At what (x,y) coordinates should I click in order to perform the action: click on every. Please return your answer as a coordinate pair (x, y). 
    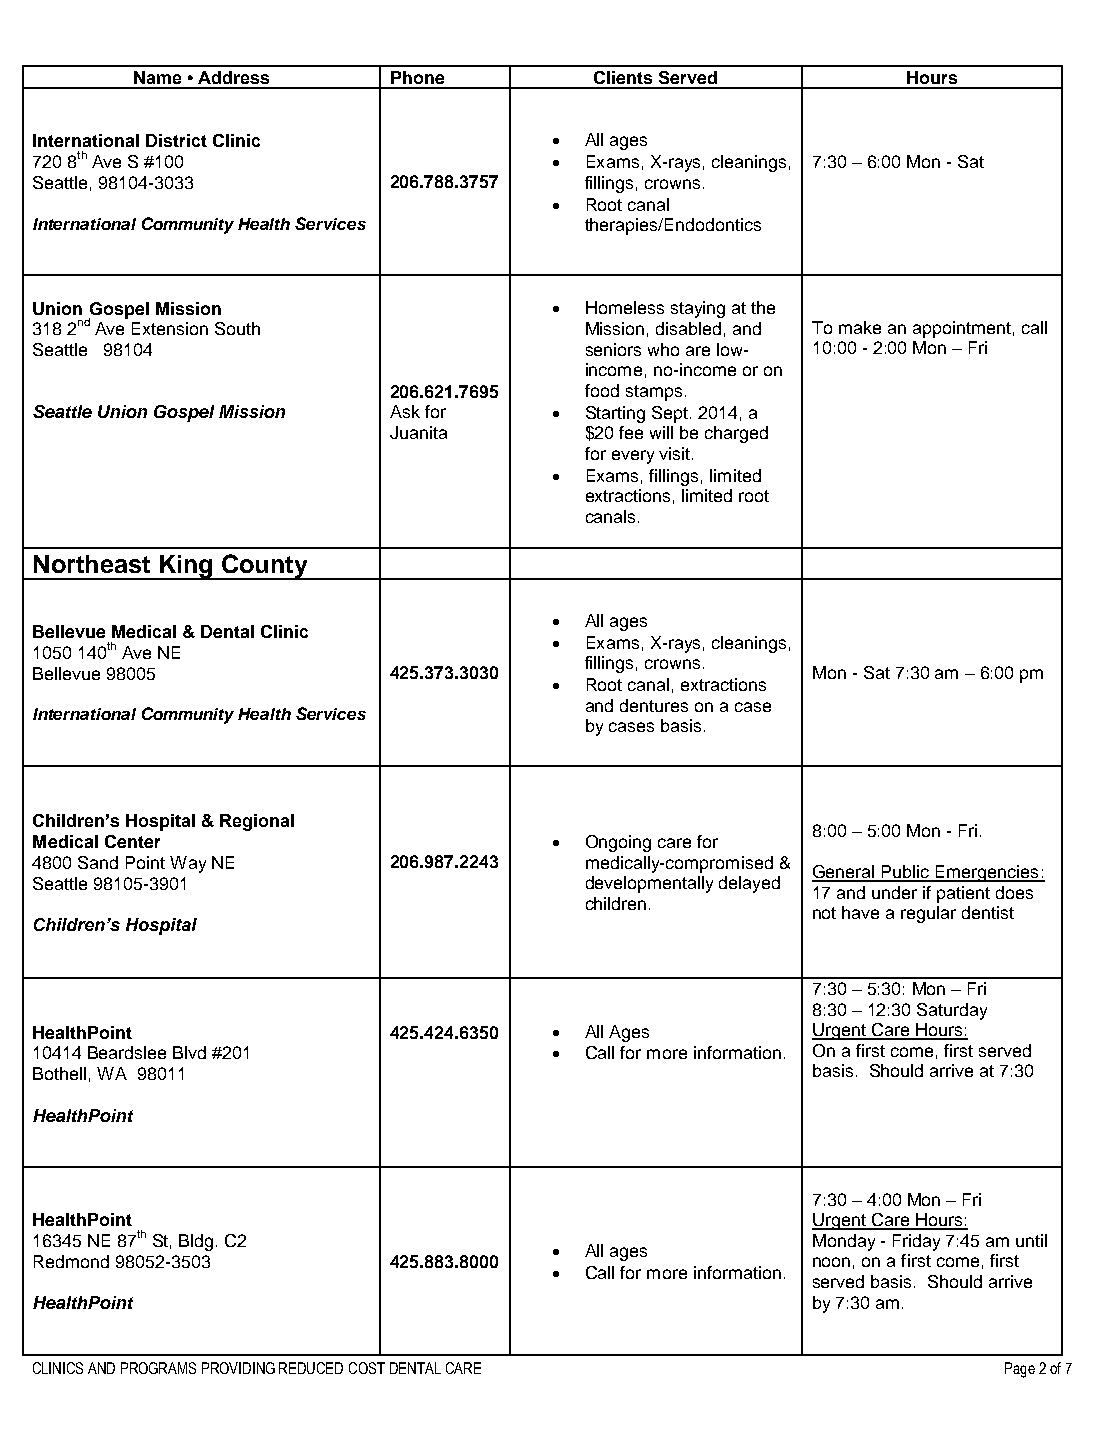
    Looking at the image, I should click on (633, 457).
